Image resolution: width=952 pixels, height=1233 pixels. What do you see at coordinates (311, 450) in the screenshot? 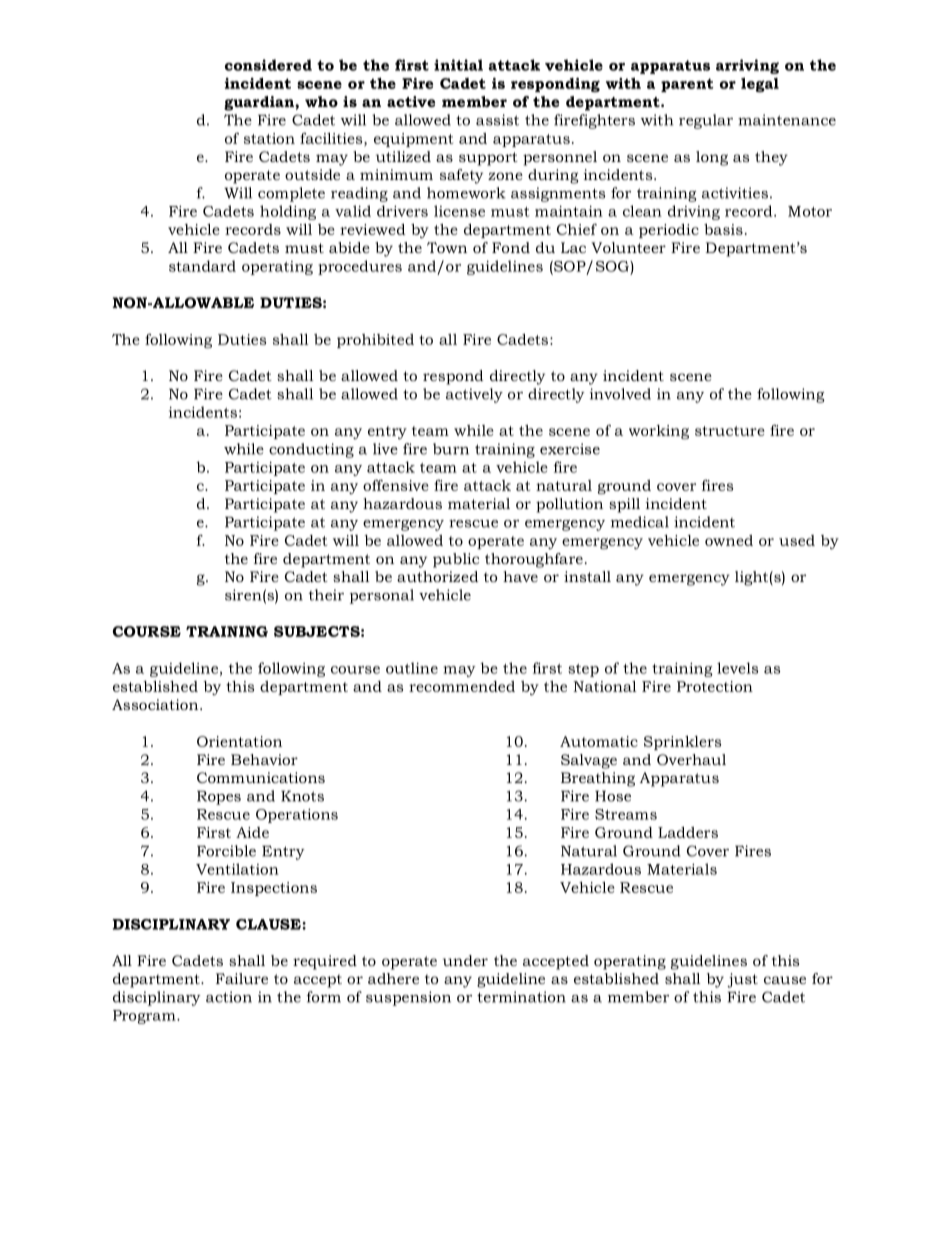
I see `conducting` at bounding box center [311, 450].
